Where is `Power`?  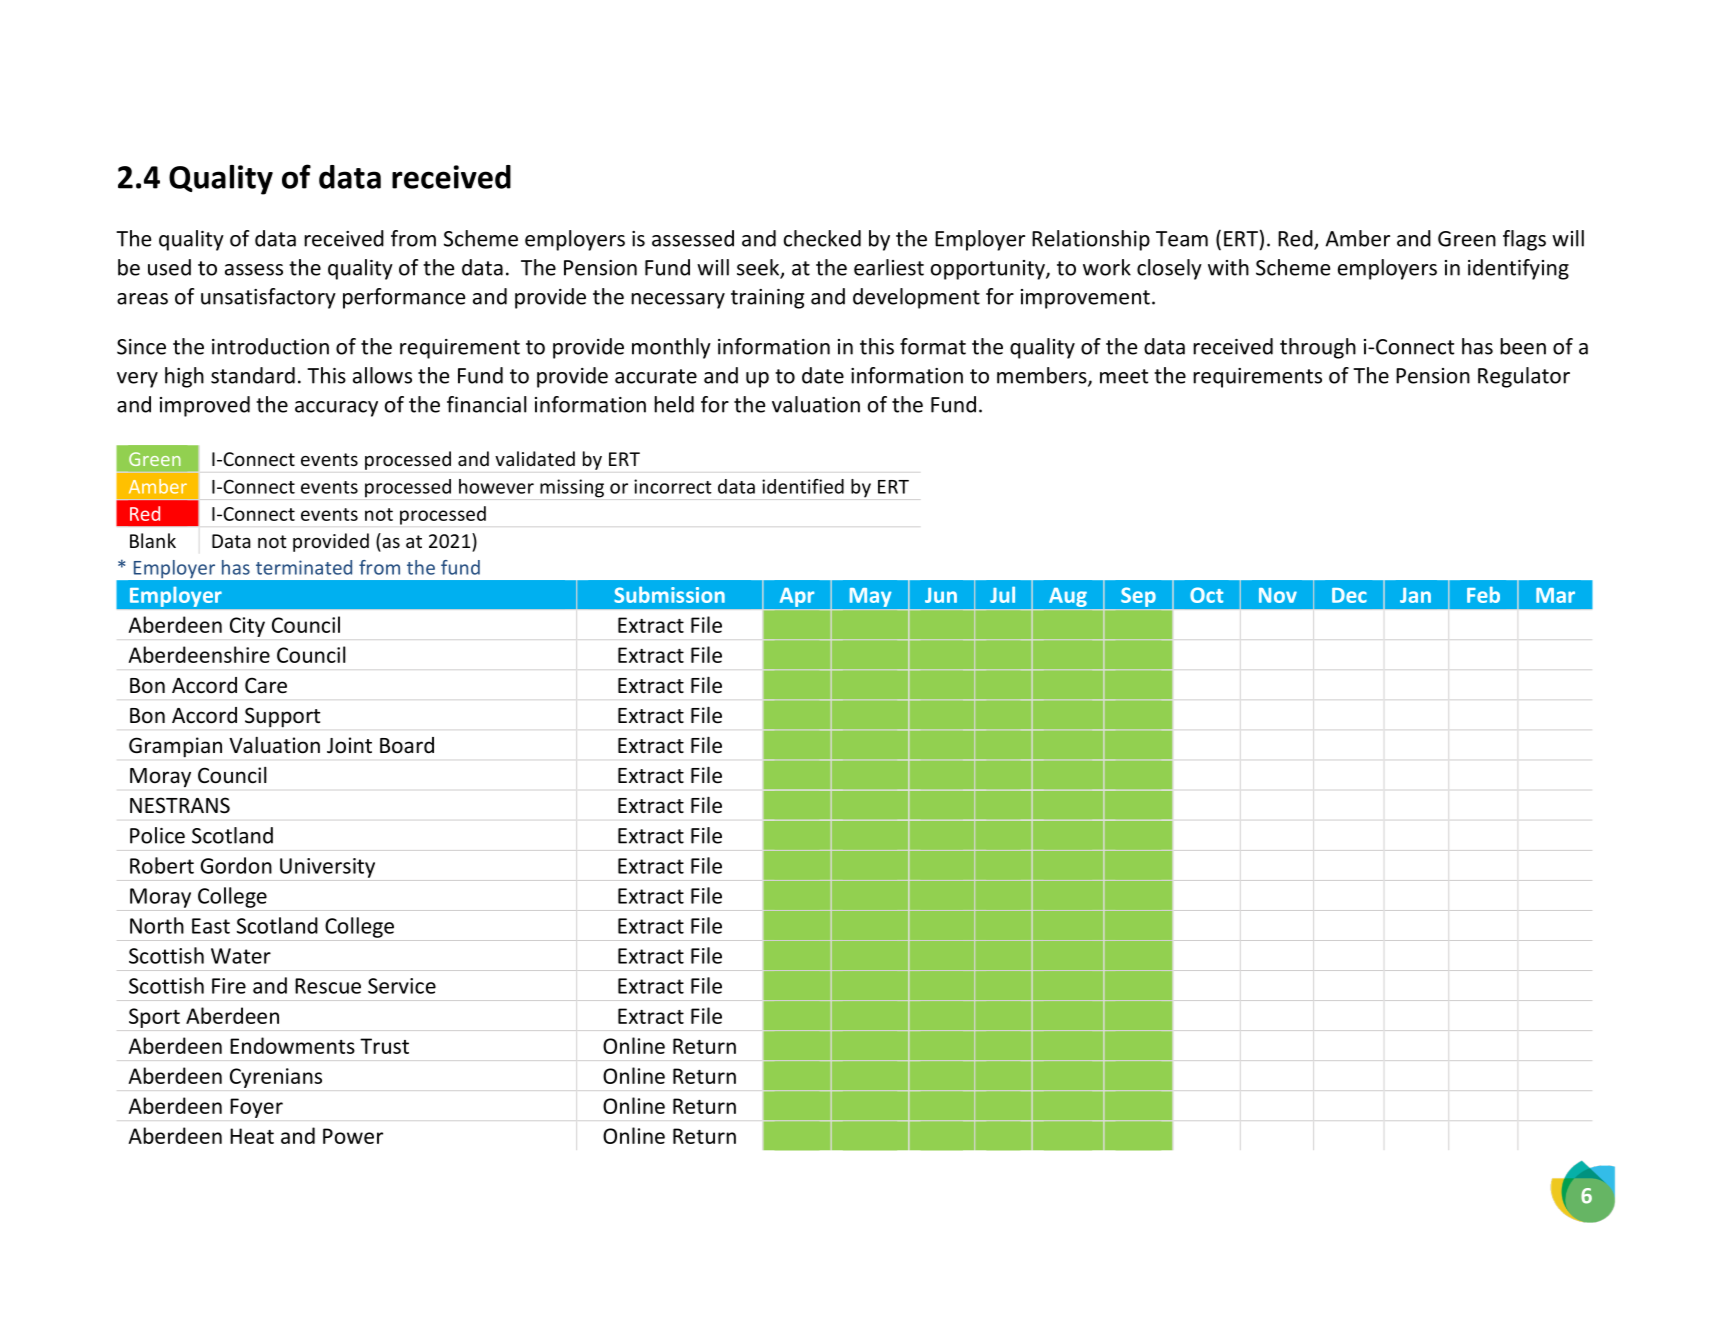 Power is located at coordinates (353, 1136).
